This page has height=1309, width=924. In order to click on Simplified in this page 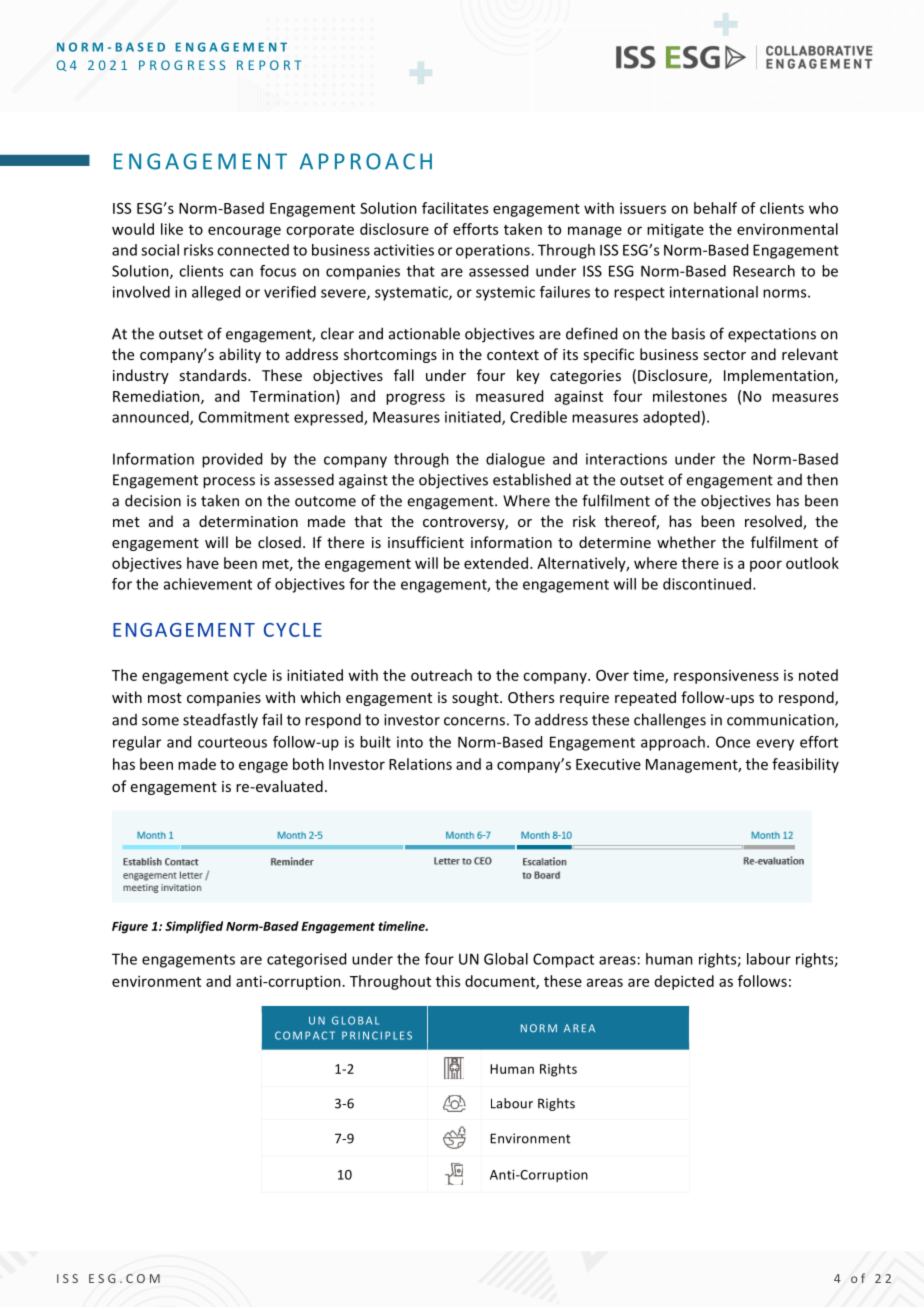, I will do `click(194, 927)`.
